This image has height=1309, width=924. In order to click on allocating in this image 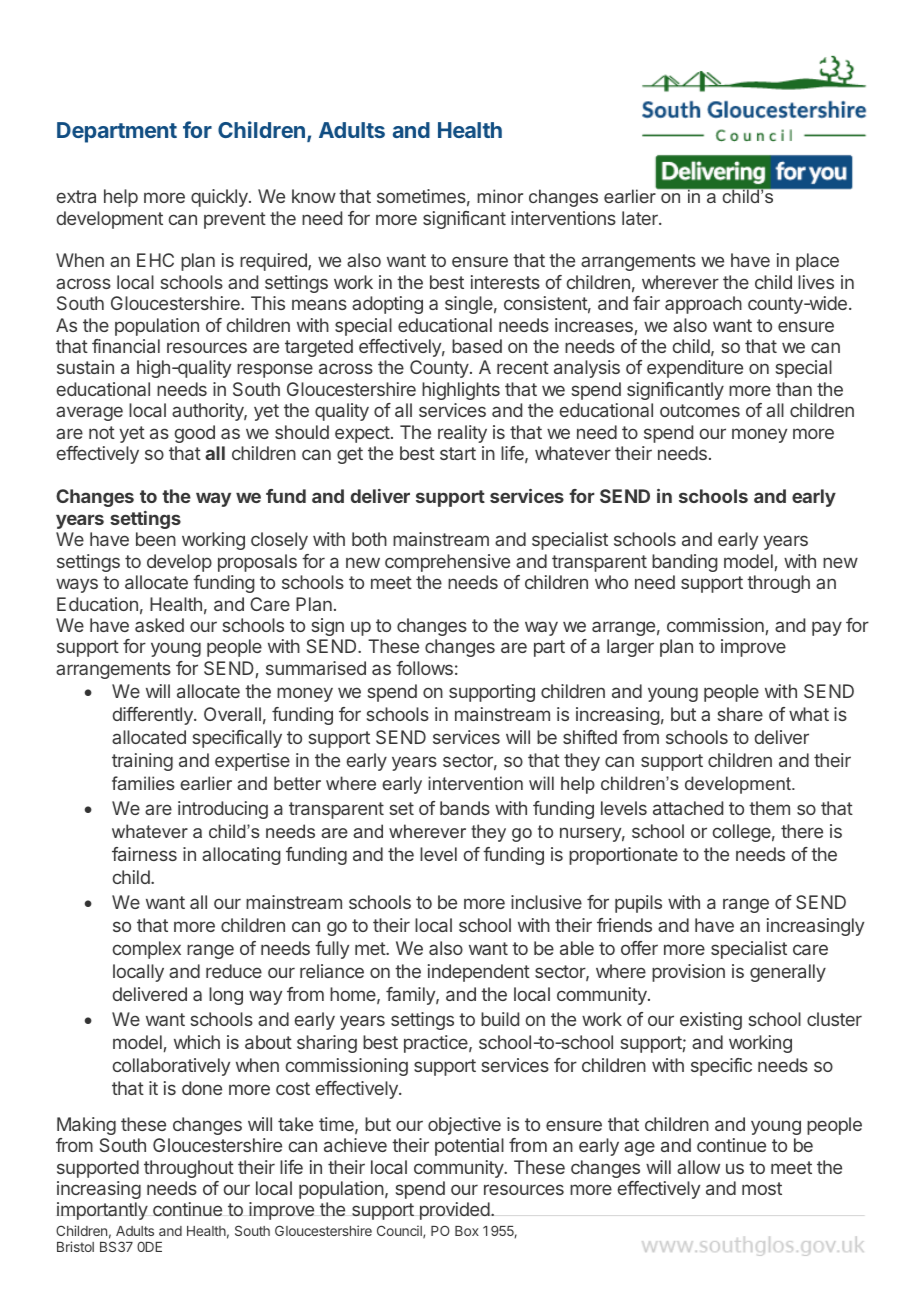, I will do `click(241, 856)`.
